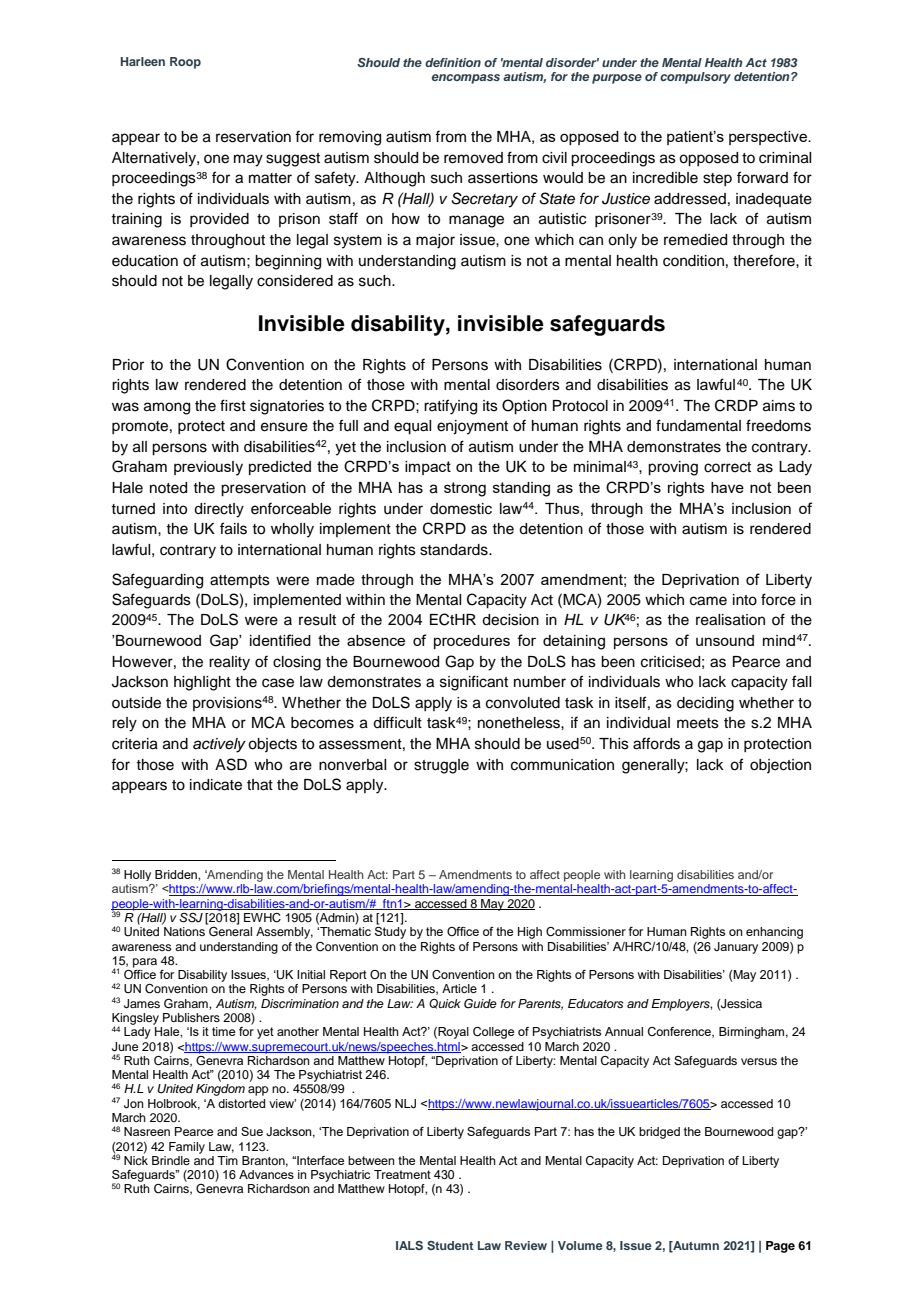 This screenshot has width=924, height=1308. I want to click on compulsory, so click(695, 78).
